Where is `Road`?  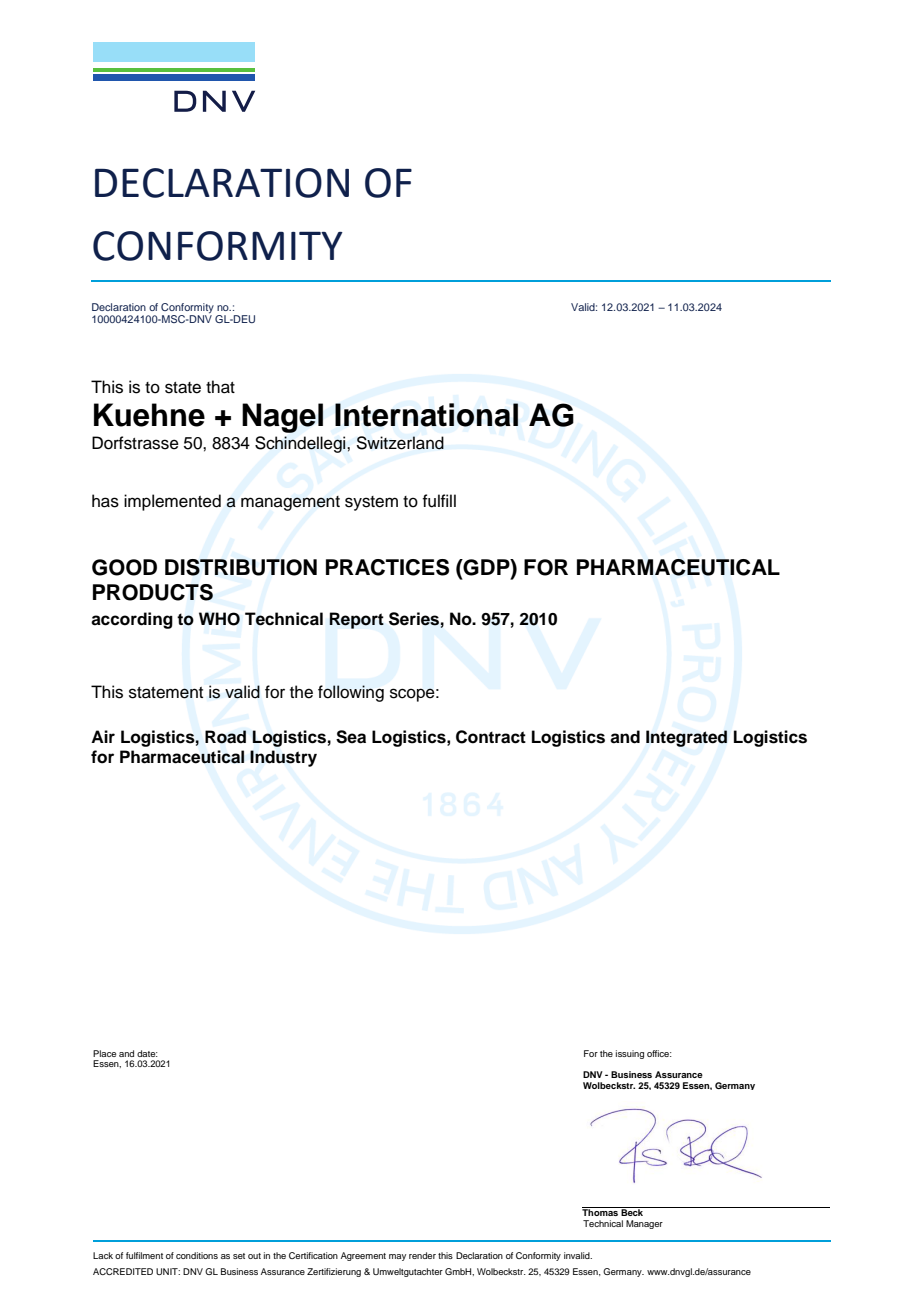
Road is located at coordinates (225, 737).
